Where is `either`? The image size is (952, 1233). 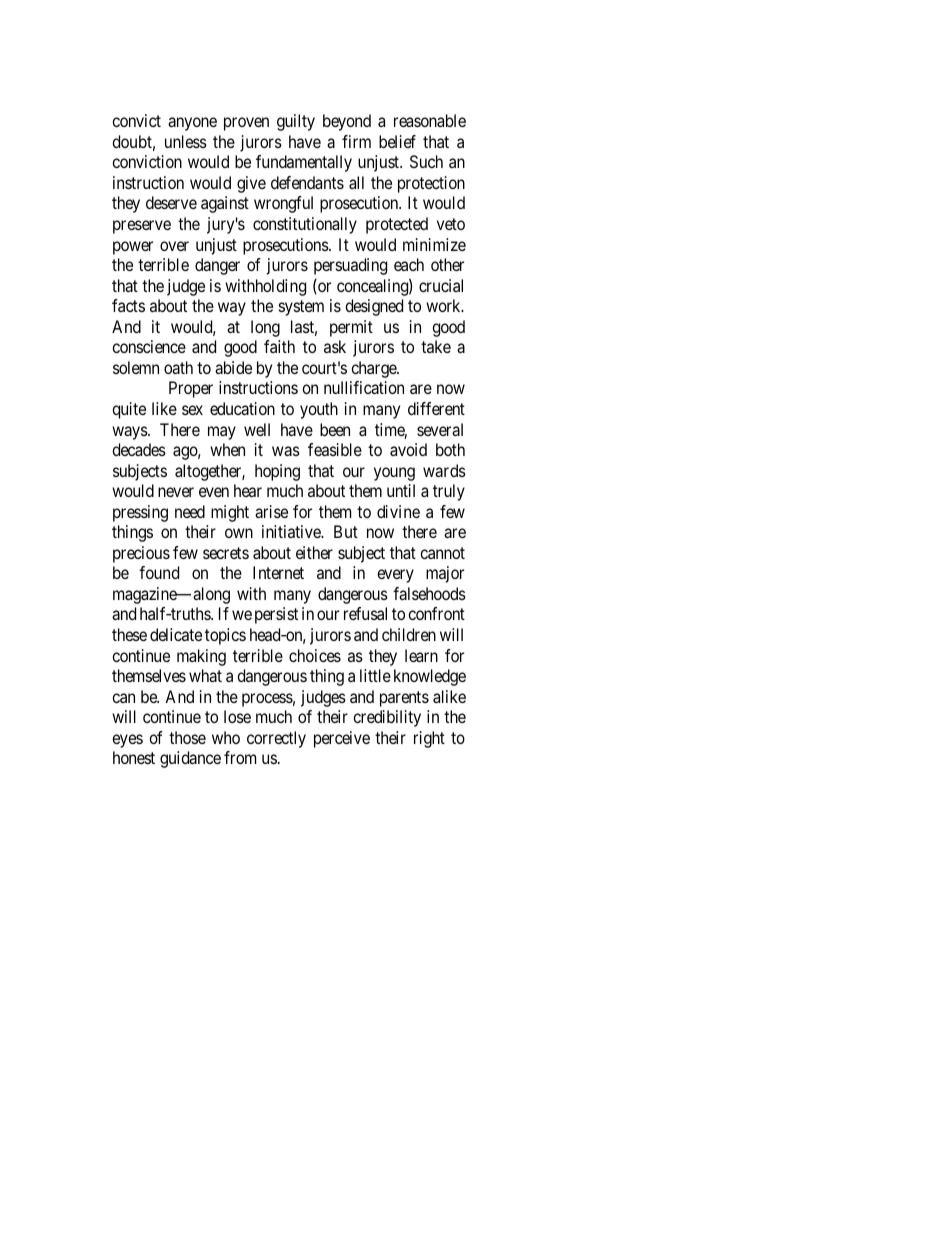
either is located at coordinates (314, 552).
